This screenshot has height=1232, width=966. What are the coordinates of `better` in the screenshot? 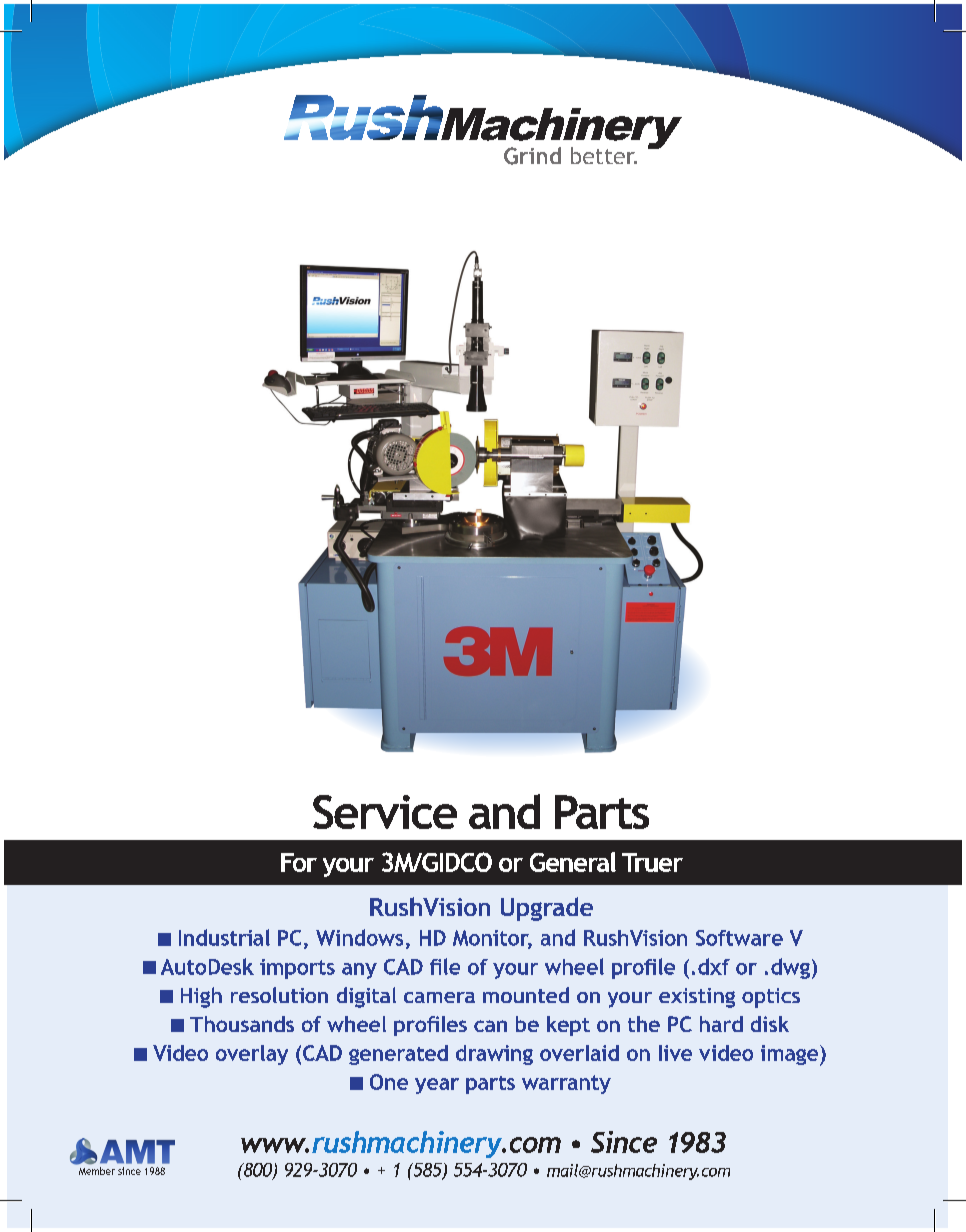 It's located at (604, 155).
